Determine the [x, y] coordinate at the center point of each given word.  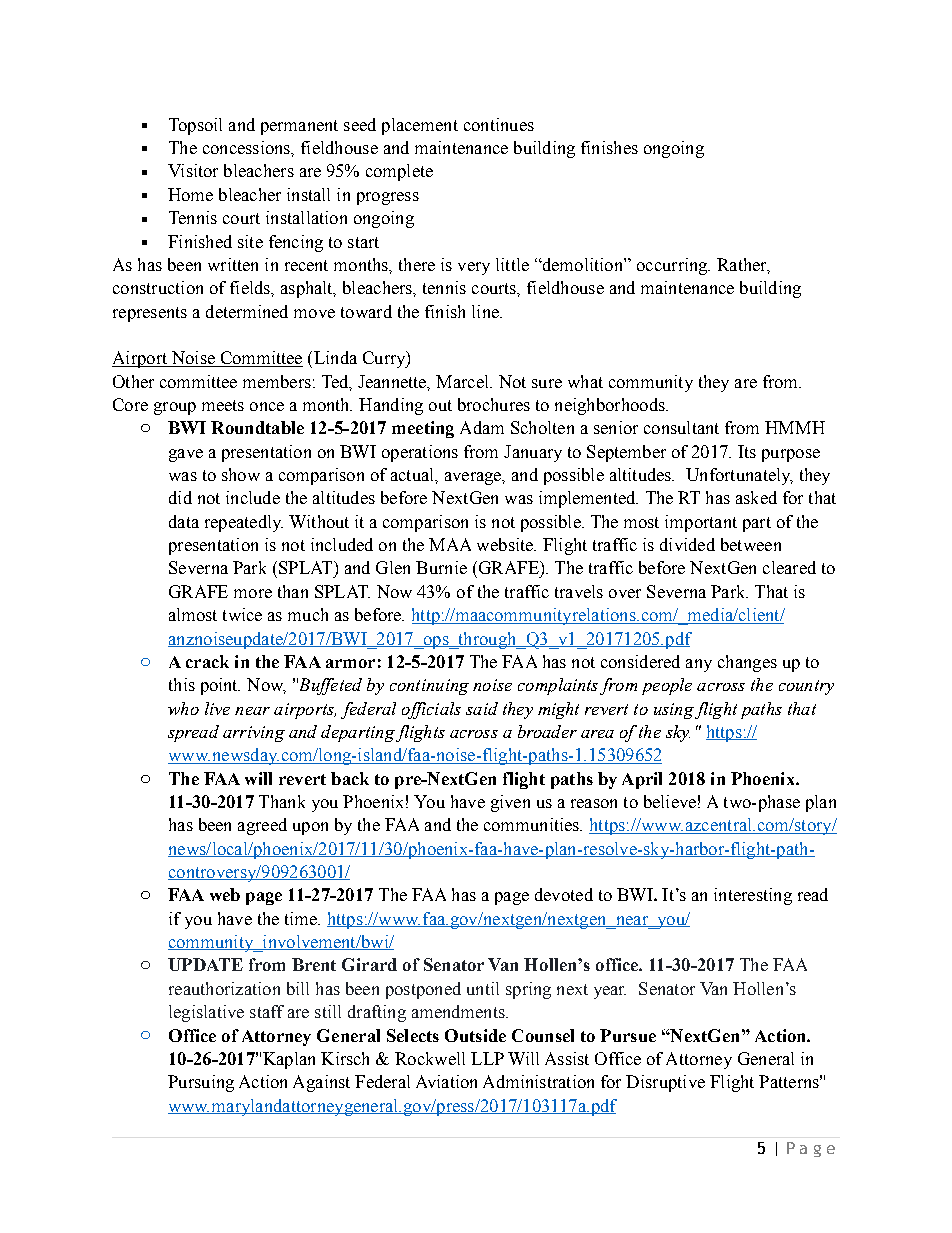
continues [499, 124]
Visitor [193, 170]
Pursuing [201, 1083]
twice [242, 614]
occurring [673, 266]
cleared [789, 567]
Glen [393, 567]
